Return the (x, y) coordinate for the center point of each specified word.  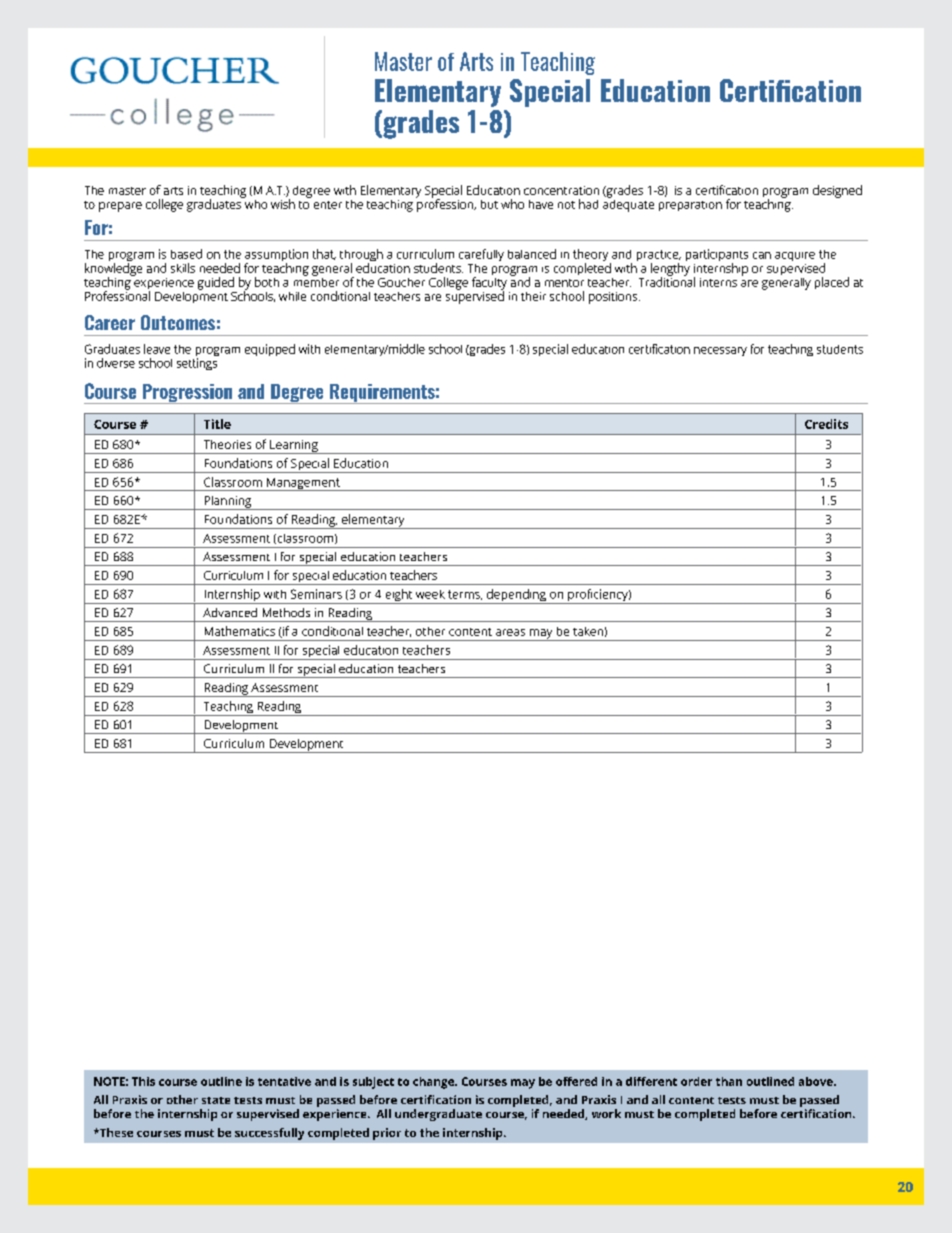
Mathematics (240, 631)
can (762, 255)
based (186, 254)
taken (588, 631)
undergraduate (438, 1115)
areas (510, 632)
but (489, 204)
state (216, 1100)
